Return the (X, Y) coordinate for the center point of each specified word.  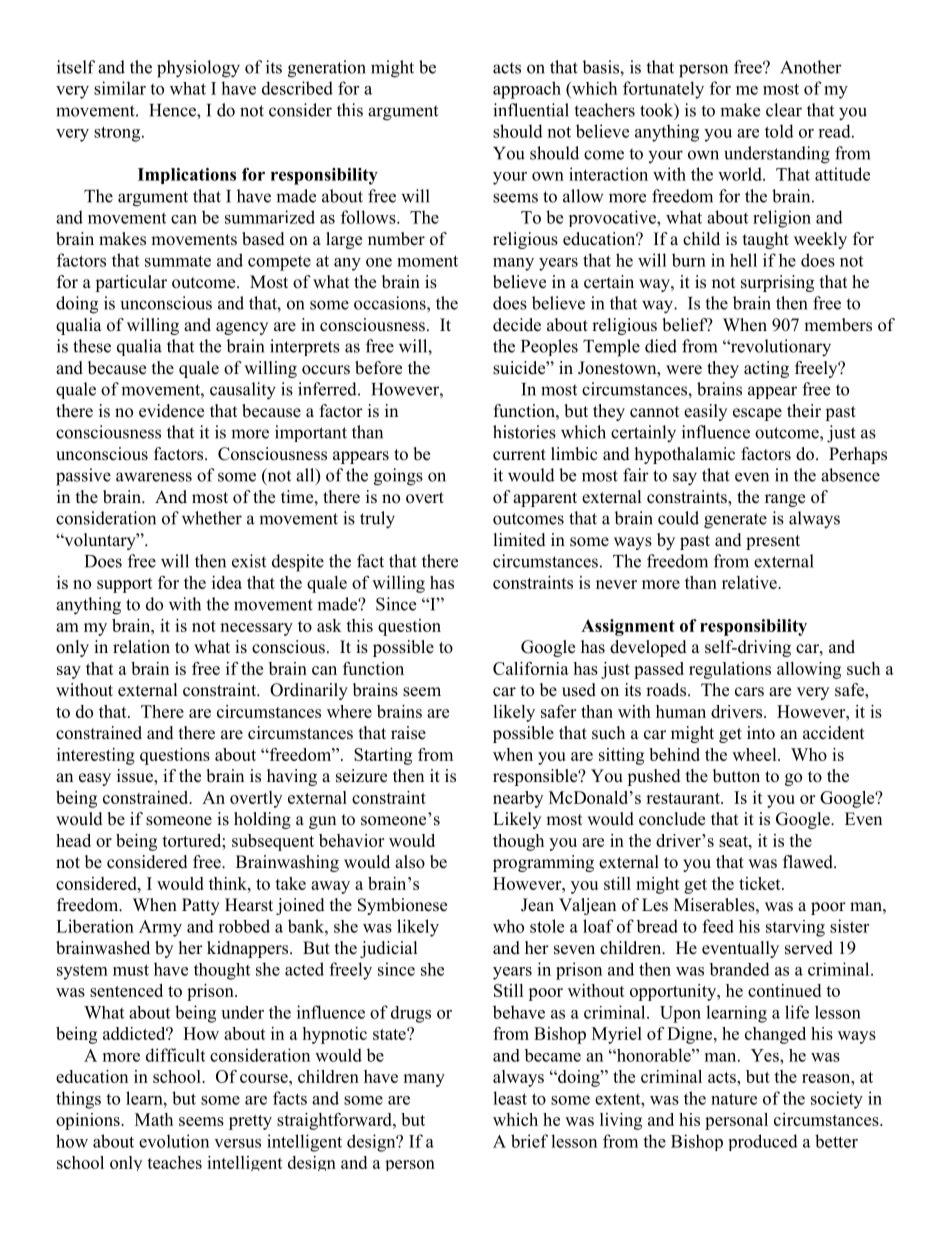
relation (141, 647)
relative (750, 582)
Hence (173, 110)
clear (784, 110)
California (531, 668)
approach (527, 90)
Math (154, 1119)
